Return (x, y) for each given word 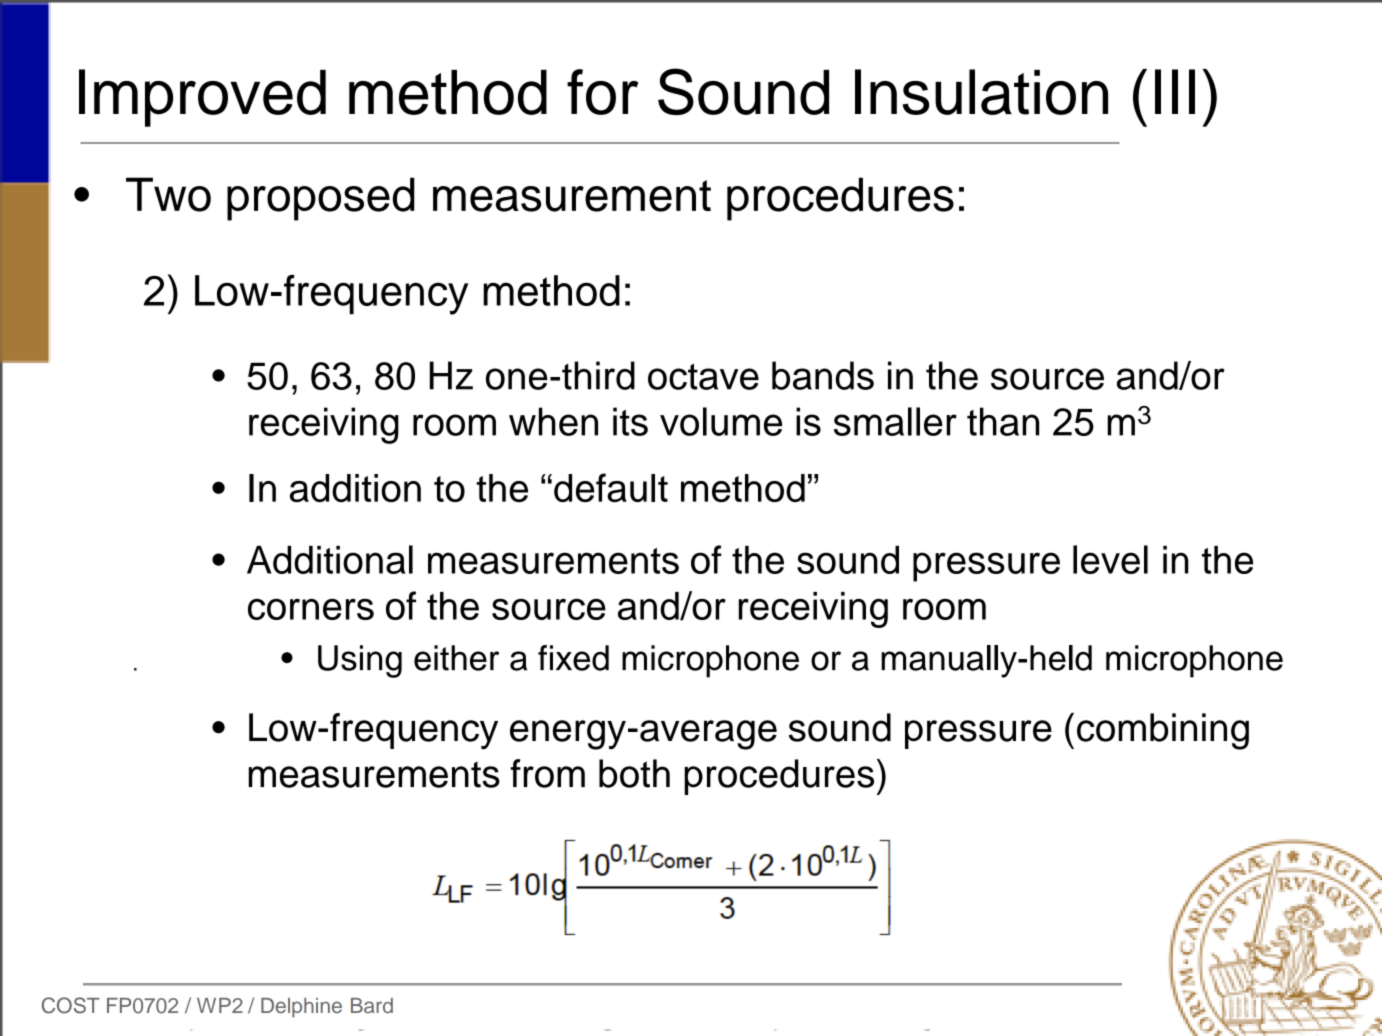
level (1110, 559)
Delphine (301, 1008)
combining (1163, 731)
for (602, 92)
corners (311, 609)
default (611, 487)
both (634, 773)
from (547, 773)
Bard (372, 1005)
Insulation (981, 92)
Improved (202, 98)
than (1003, 421)
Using (360, 661)
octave (703, 377)
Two (168, 194)
